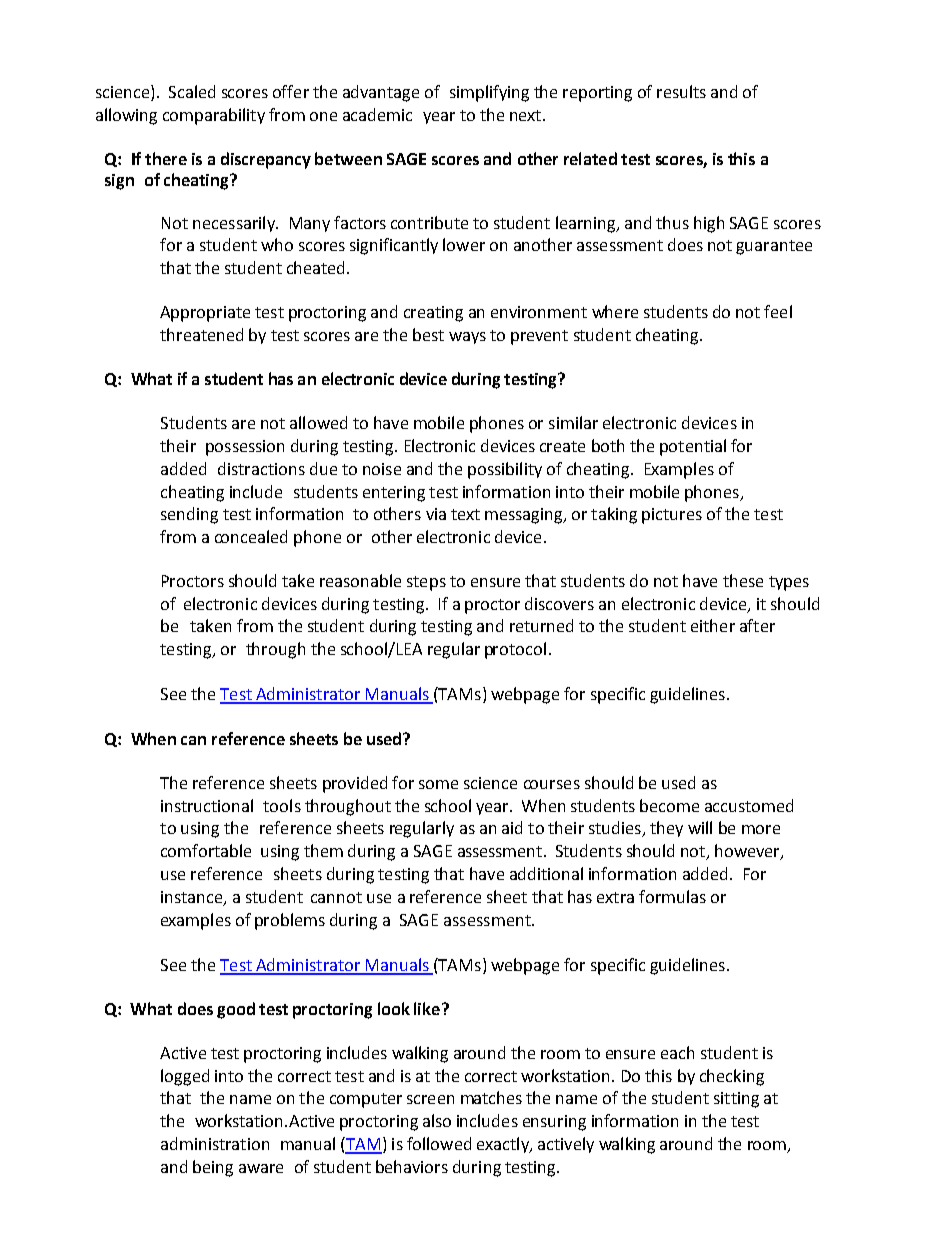 The height and width of the screenshot is (1233, 952). What do you see at coordinates (215, 1143) in the screenshot?
I see `administration` at bounding box center [215, 1143].
